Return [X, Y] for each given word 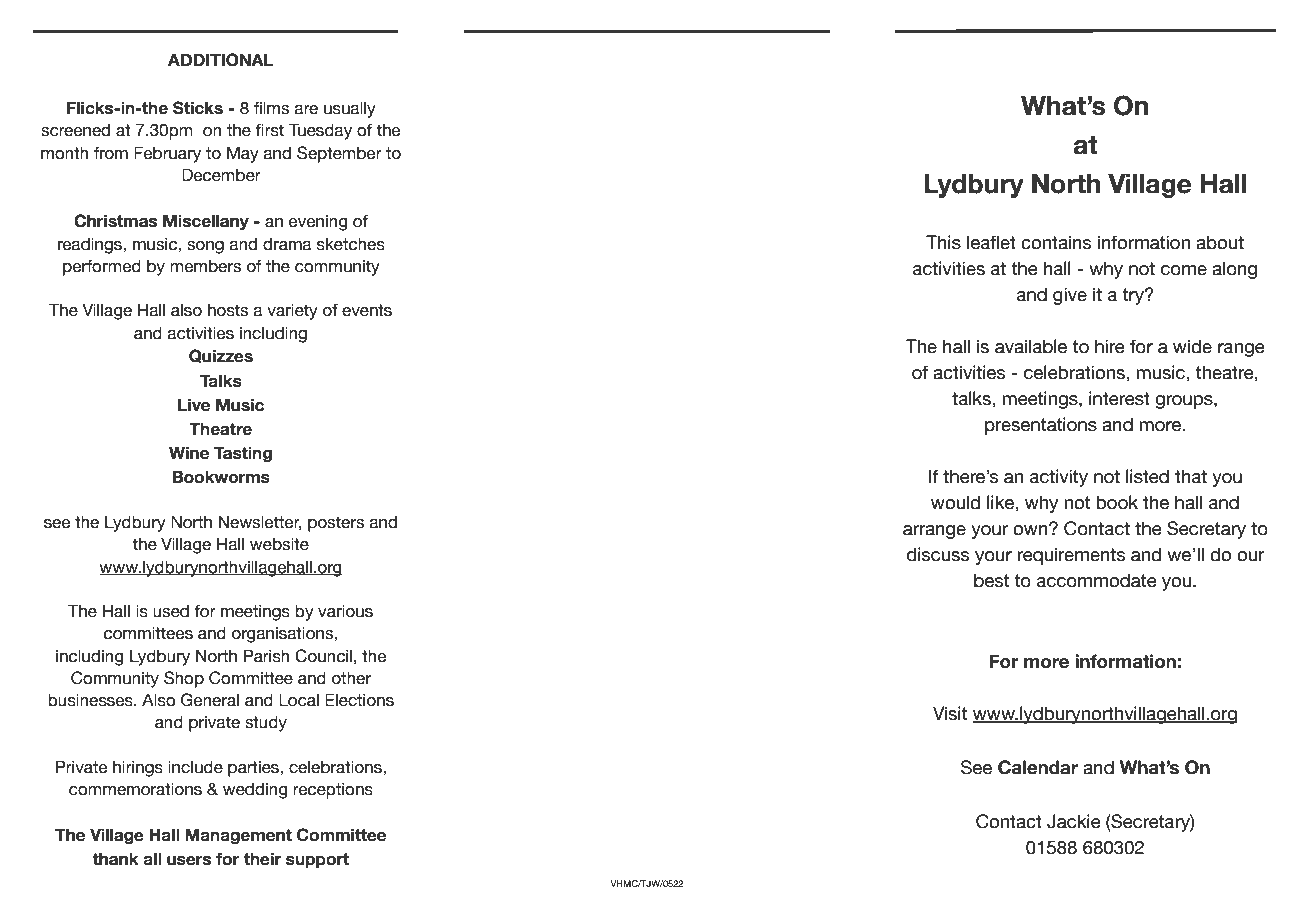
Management [238, 836]
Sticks [198, 108]
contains [1056, 242]
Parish [267, 656]
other [351, 678]
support [317, 861]
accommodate [1097, 580]
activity [1059, 478]
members [205, 266]
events [367, 310]
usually [350, 109]
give [1070, 296]
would [955, 502]
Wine [189, 453]
